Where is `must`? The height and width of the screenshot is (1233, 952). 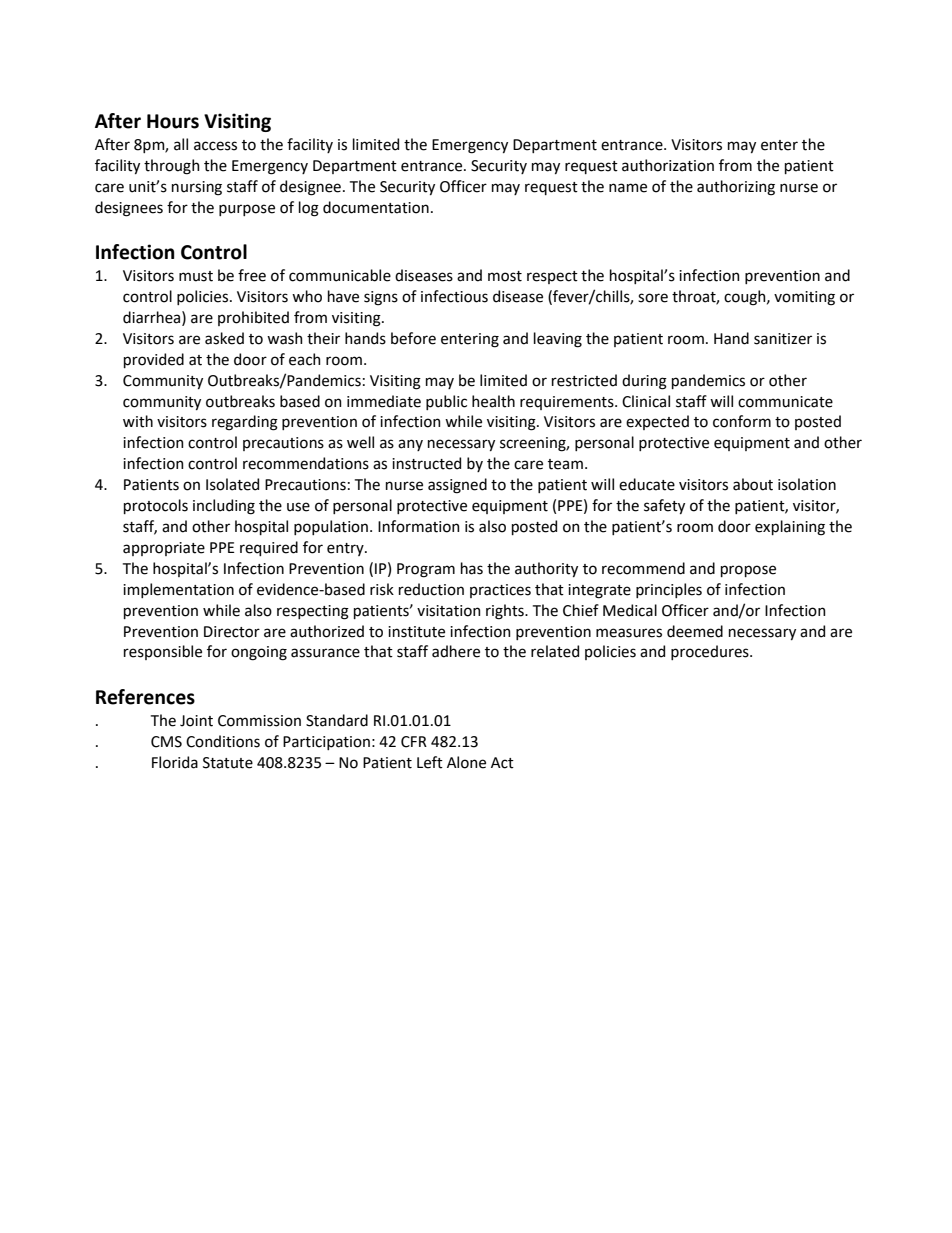
must is located at coordinates (196, 276).
